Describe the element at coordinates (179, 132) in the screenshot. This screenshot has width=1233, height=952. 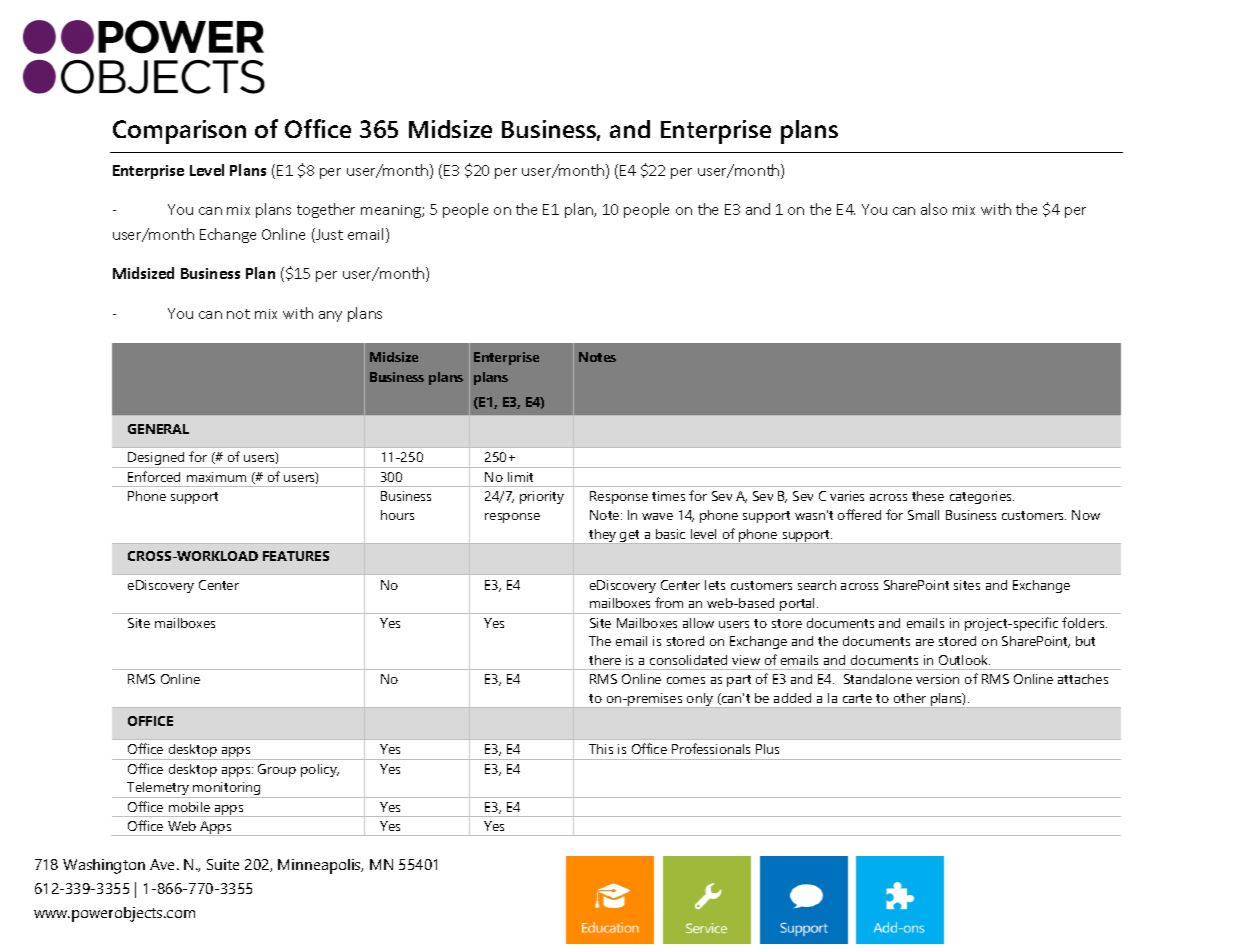
I see `Comparison` at that location.
